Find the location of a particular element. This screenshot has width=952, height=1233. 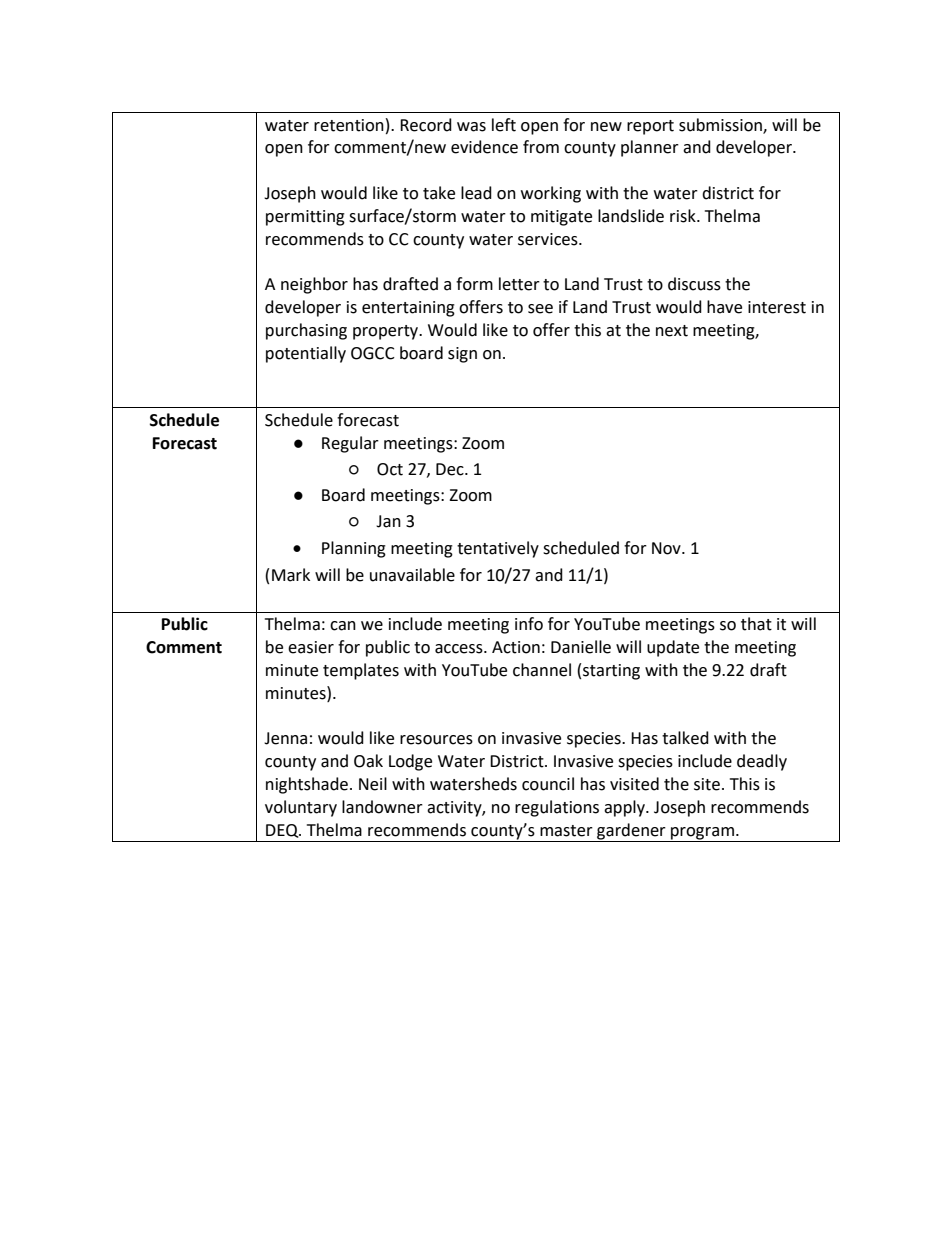

program is located at coordinates (702, 834).
